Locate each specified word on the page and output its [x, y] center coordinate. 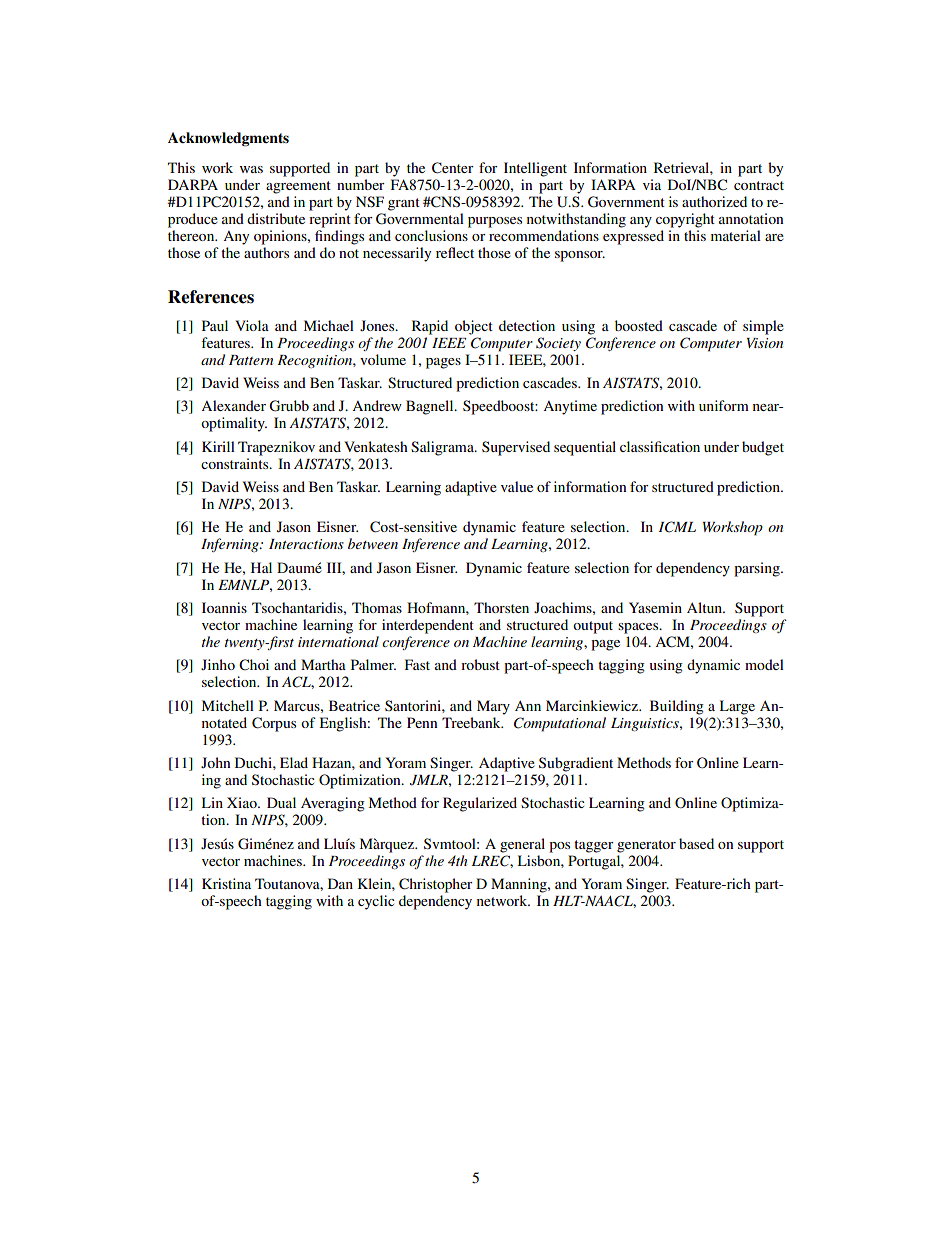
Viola [252, 325]
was [251, 169]
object [474, 327]
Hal [261, 567]
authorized [714, 201]
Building [677, 707]
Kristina [226, 883]
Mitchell [228, 705]
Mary [493, 707]
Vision [765, 343]
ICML [677, 527]
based [696, 843]
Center [453, 168]
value [517, 486]
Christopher [436, 885]
